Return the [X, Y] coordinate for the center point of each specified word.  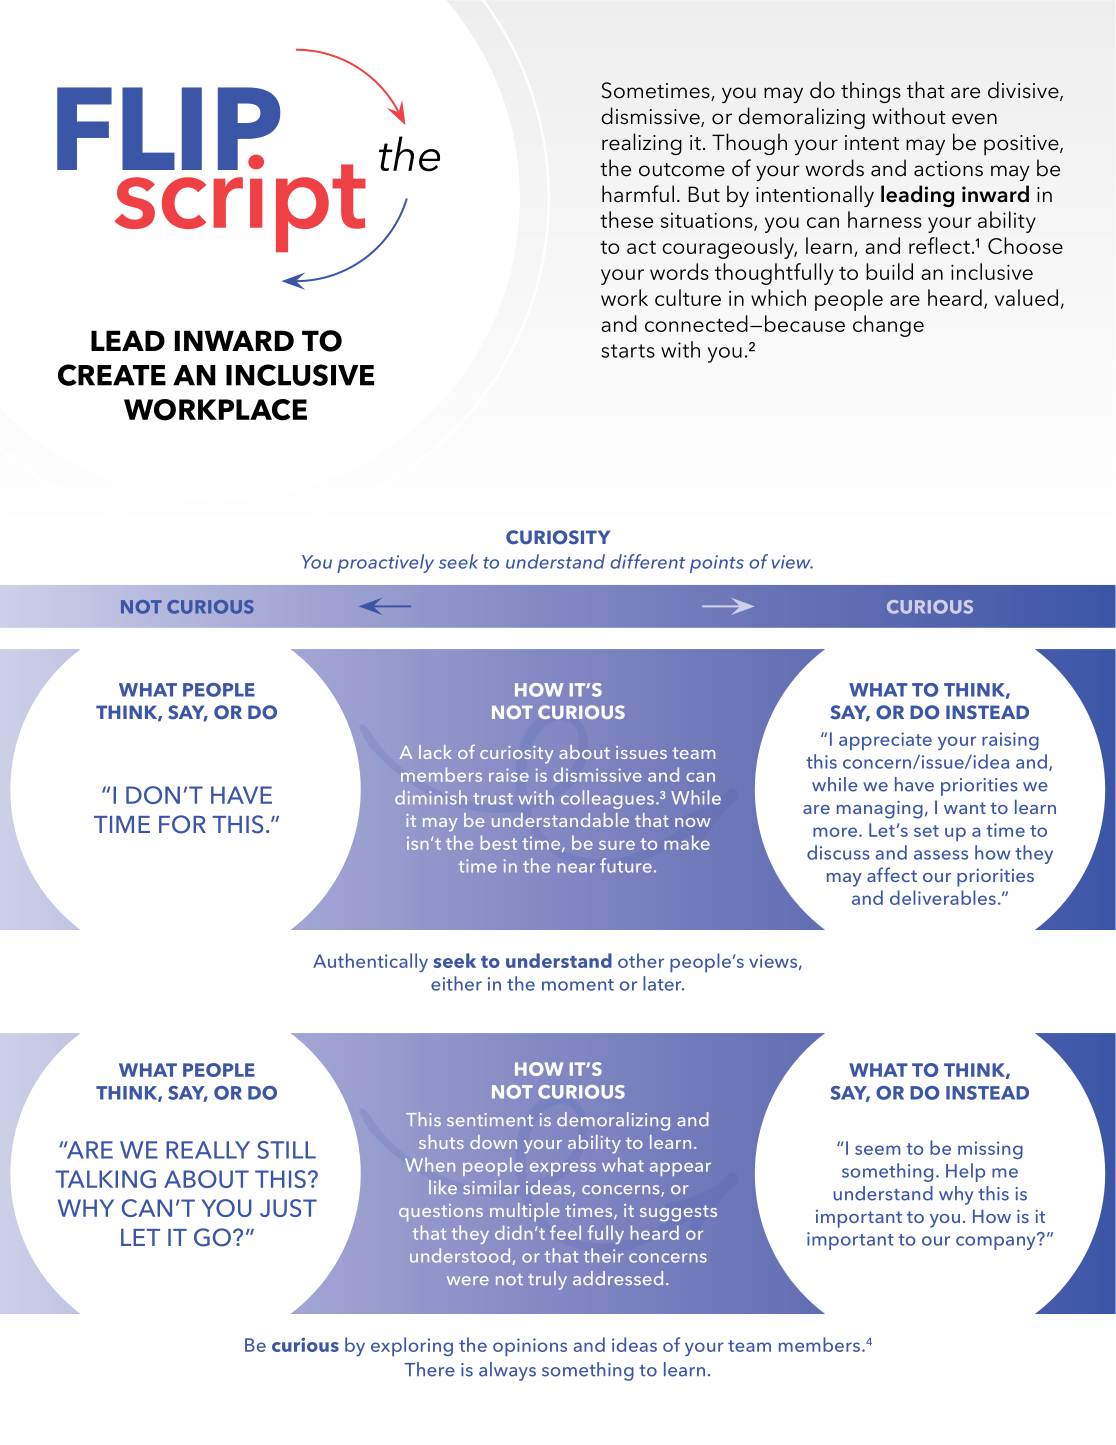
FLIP [168, 128]
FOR [182, 824]
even [974, 119]
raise [509, 775]
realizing [642, 144]
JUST [288, 1208]
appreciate [885, 741]
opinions [530, 1347]
